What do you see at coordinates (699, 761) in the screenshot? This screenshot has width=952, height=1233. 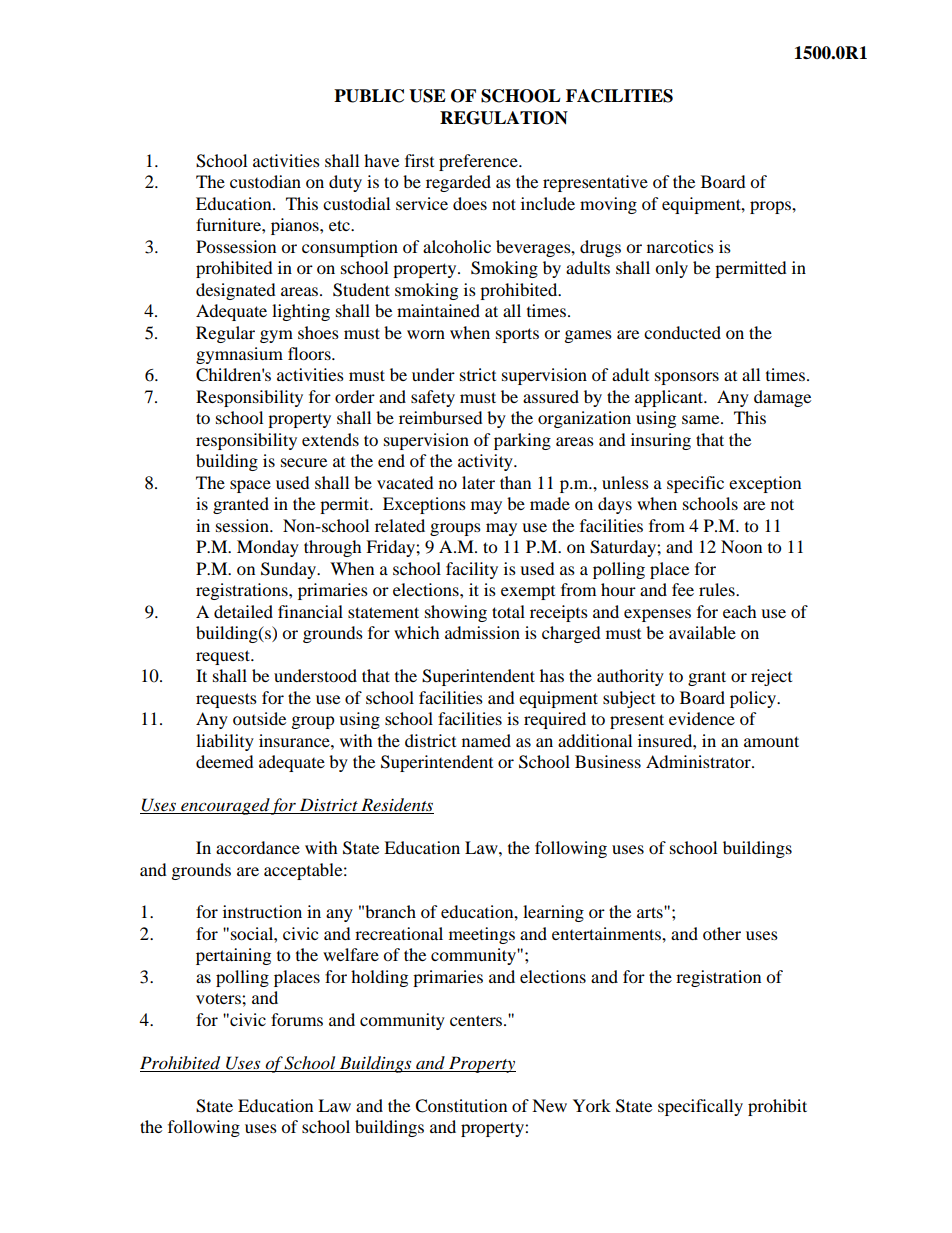 I see `Administrator` at bounding box center [699, 761].
